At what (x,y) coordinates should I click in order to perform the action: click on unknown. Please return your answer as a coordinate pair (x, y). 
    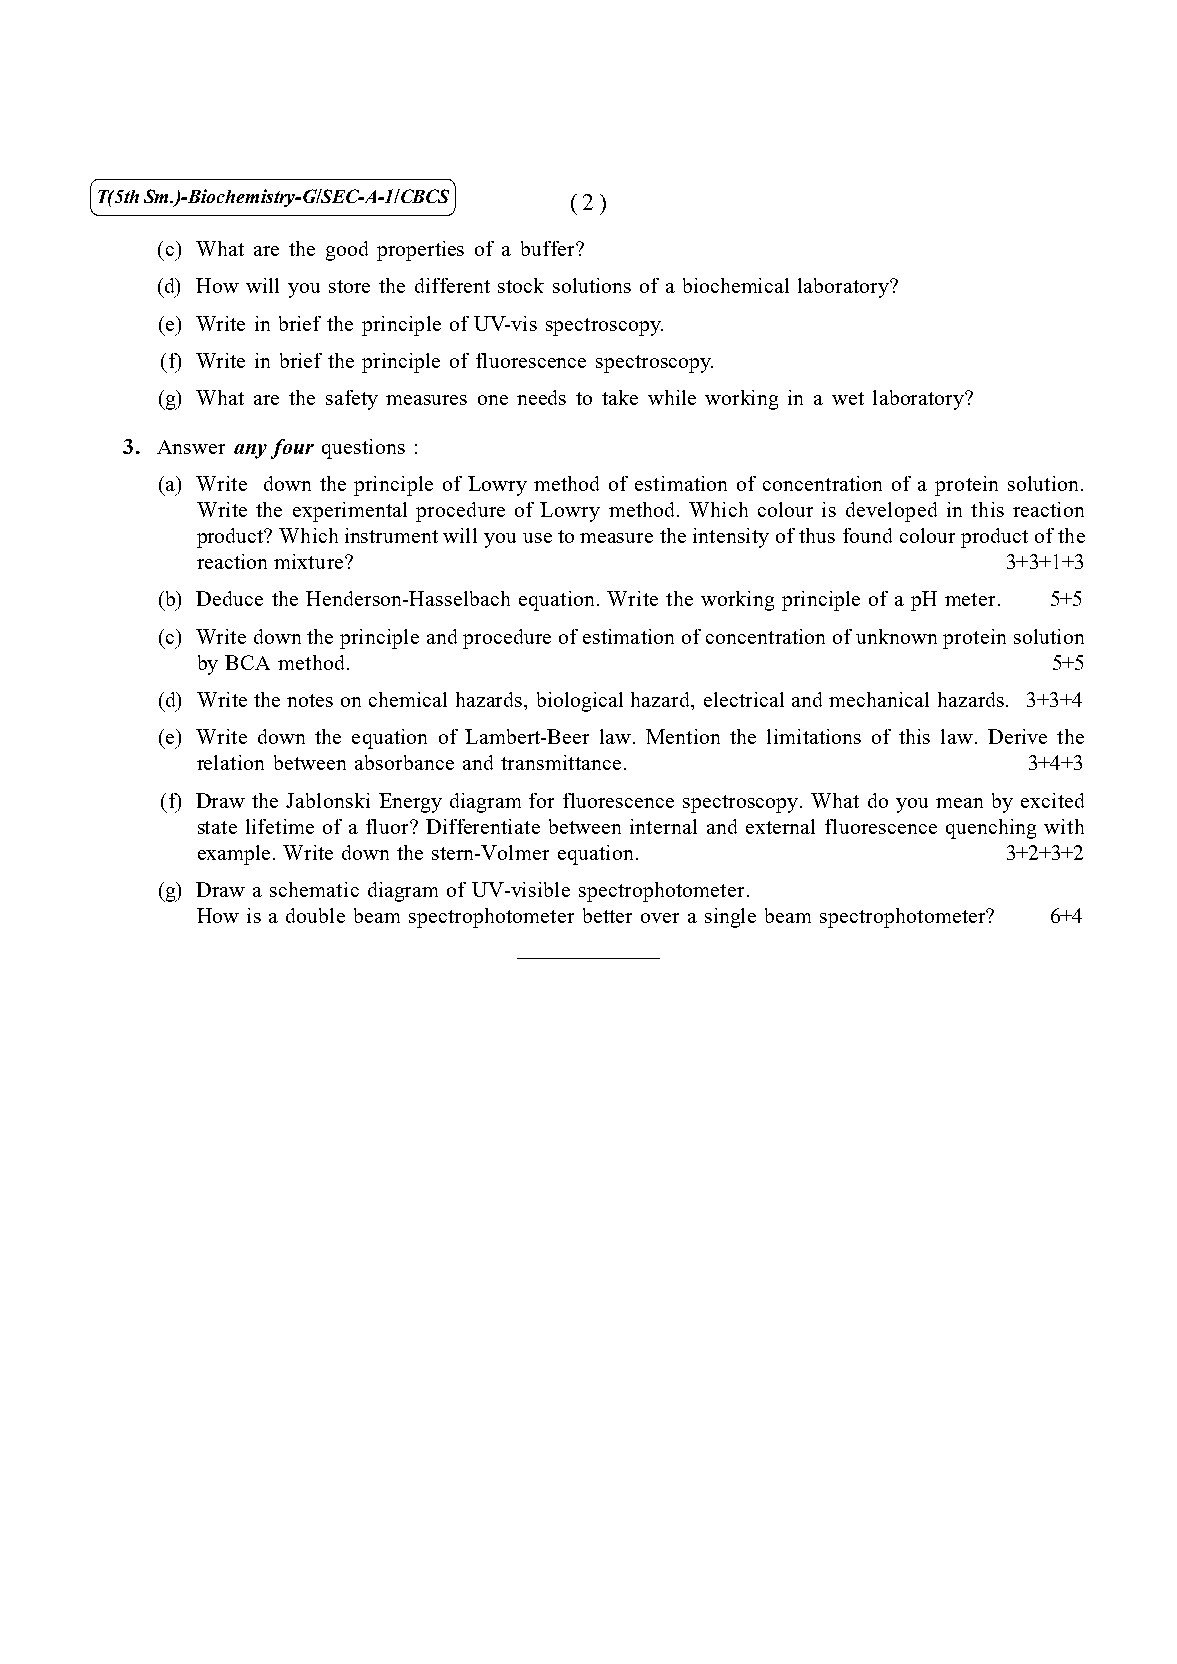
    Looking at the image, I should click on (896, 636).
